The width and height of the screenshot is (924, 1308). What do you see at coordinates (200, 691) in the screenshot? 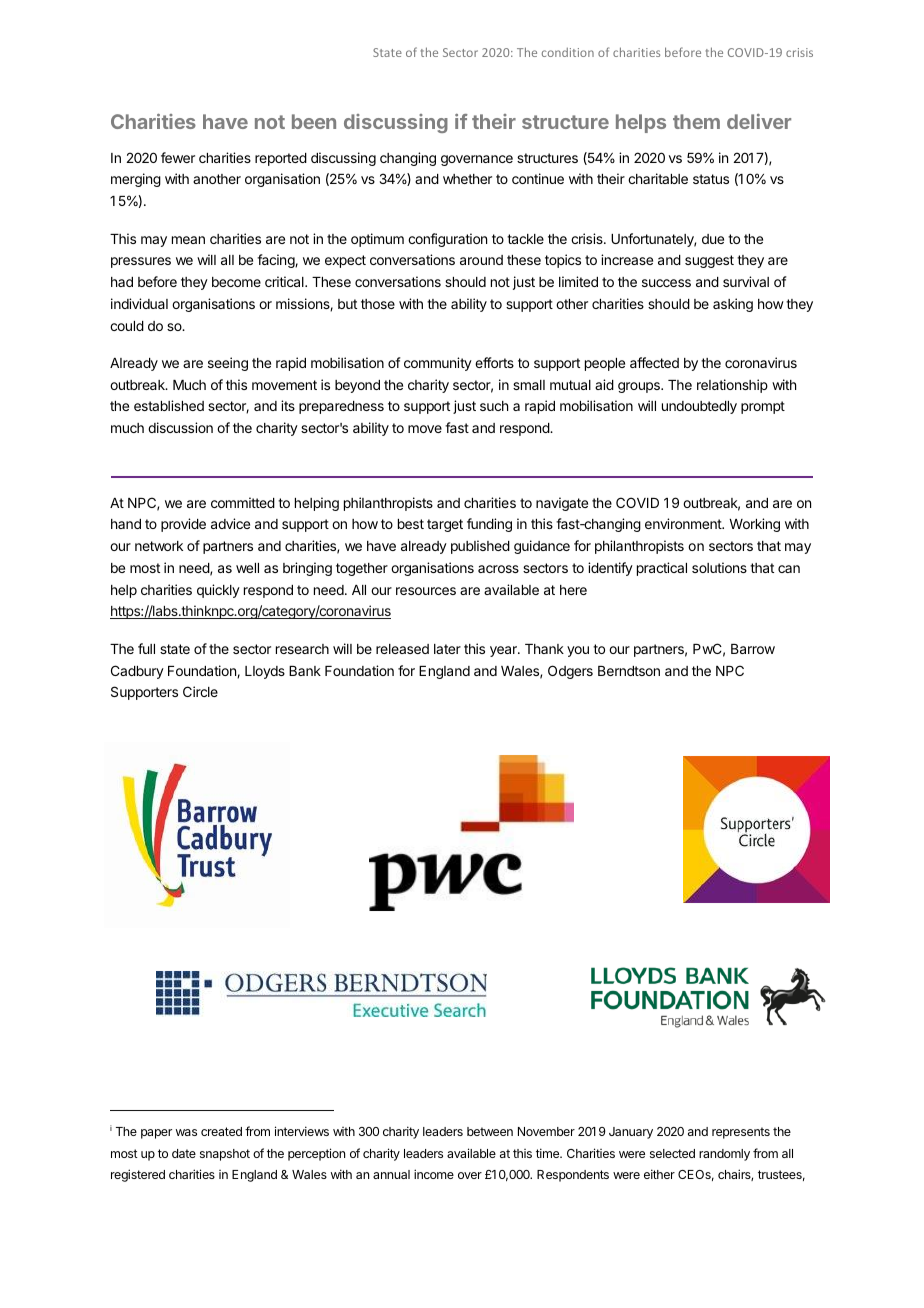
I see `Circle` at bounding box center [200, 691].
